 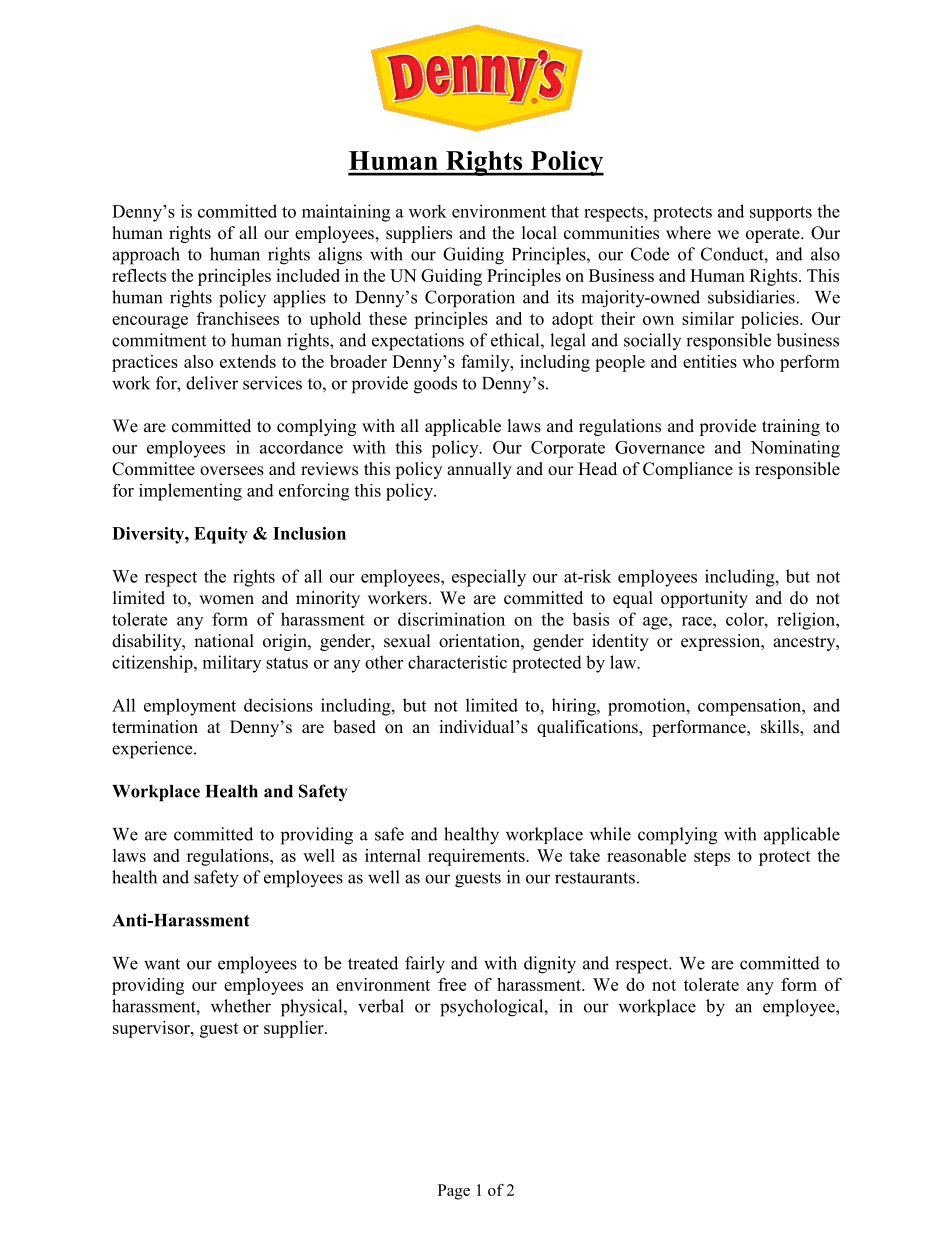 What do you see at coordinates (781, 728) in the screenshot?
I see `skills` at bounding box center [781, 728].
